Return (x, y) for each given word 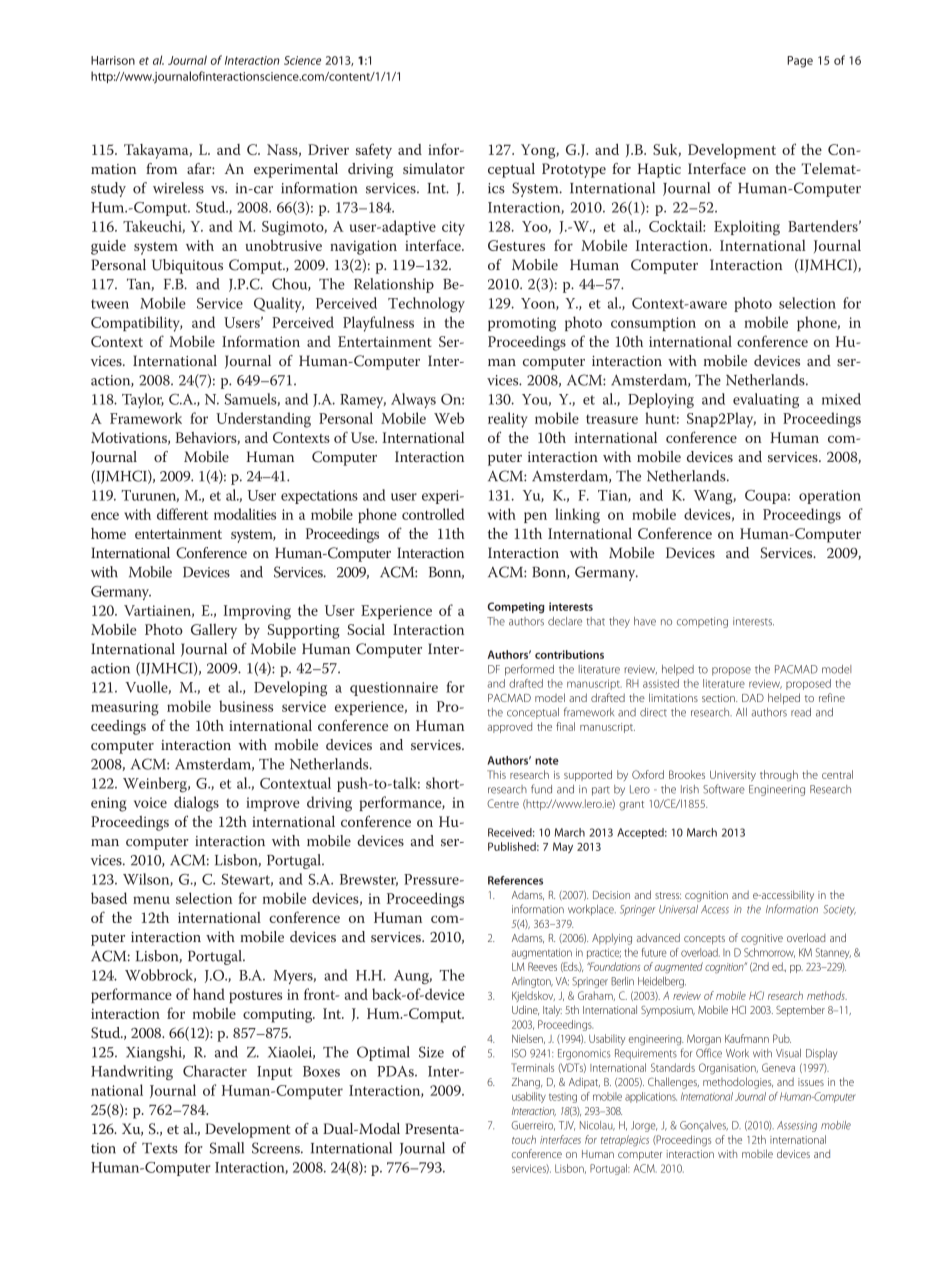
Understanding (263, 420)
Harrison (113, 60)
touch (524, 1139)
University (733, 776)
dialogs (196, 804)
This (496, 774)
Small (227, 1148)
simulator (434, 168)
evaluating (766, 400)
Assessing (797, 1126)
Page (800, 62)
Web (449, 418)
